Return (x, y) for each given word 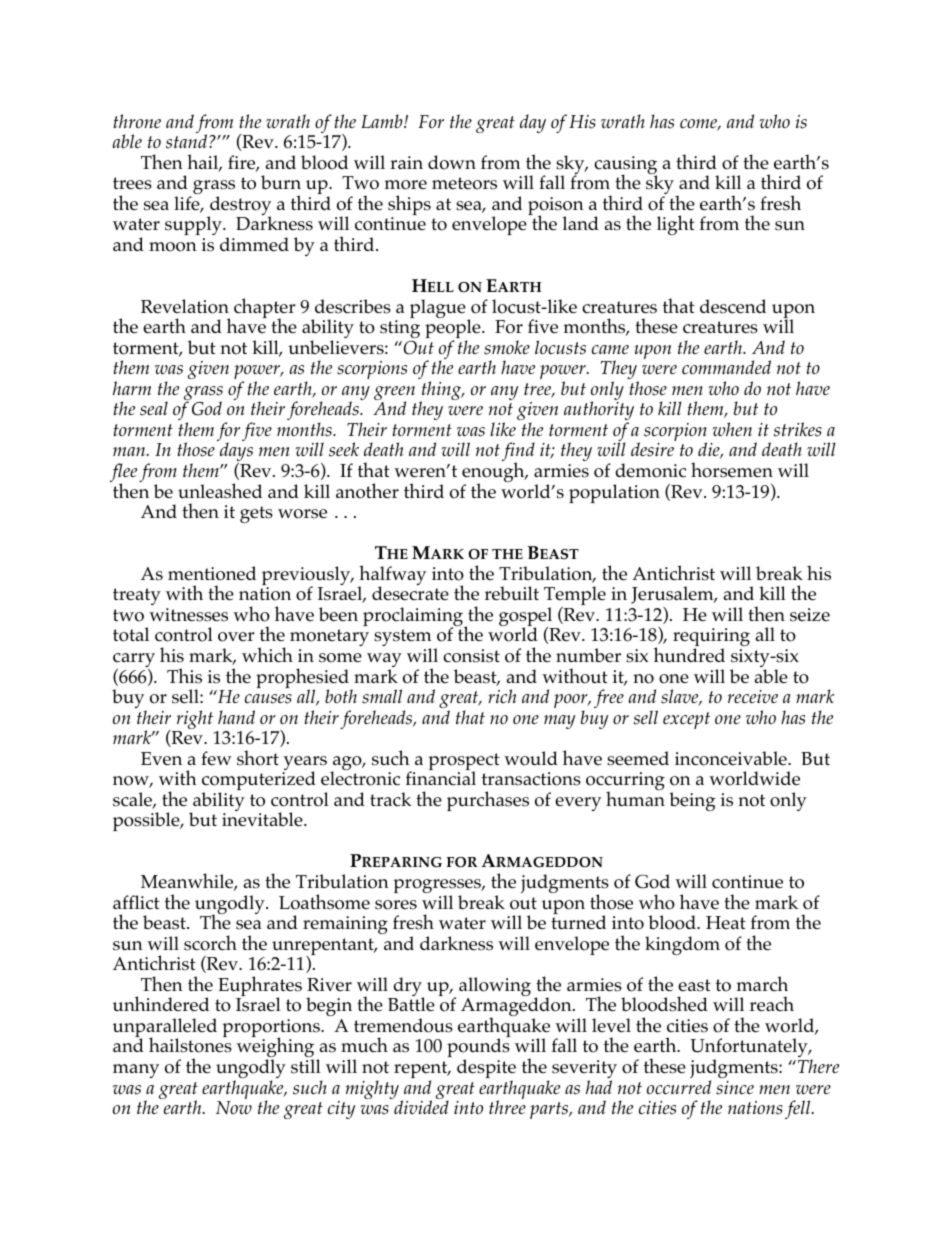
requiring (711, 639)
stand (188, 141)
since (735, 1088)
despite (486, 1070)
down (452, 162)
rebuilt (512, 593)
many (136, 1071)
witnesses (188, 615)
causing (625, 166)
